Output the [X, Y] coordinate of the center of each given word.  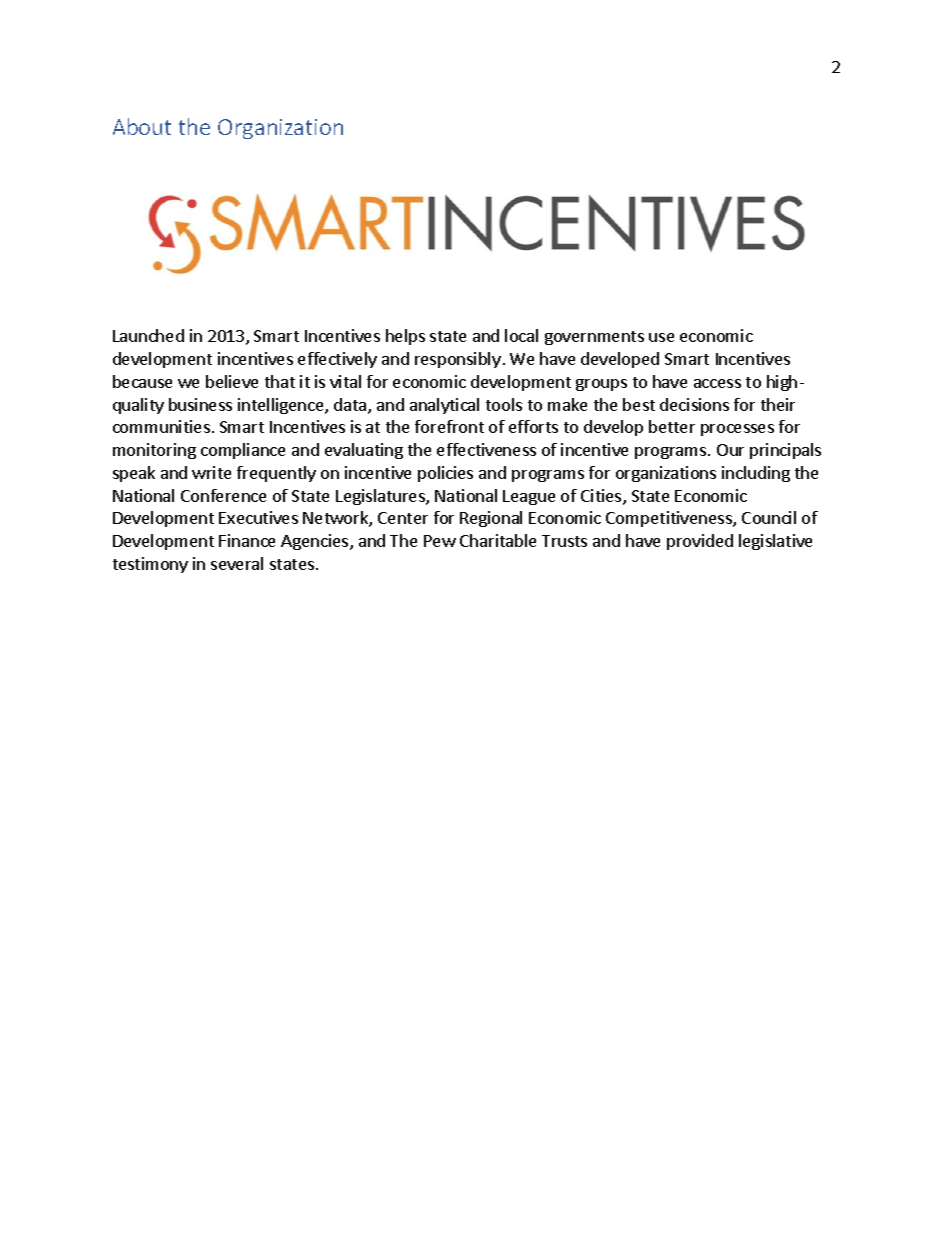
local [521, 335]
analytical [444, 406]
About [142, 126]
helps [405, 337]
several [237, 563]
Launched [148, 335]
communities [161, 426]
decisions [694, 404]
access [717, 383]
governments [594, 338]
